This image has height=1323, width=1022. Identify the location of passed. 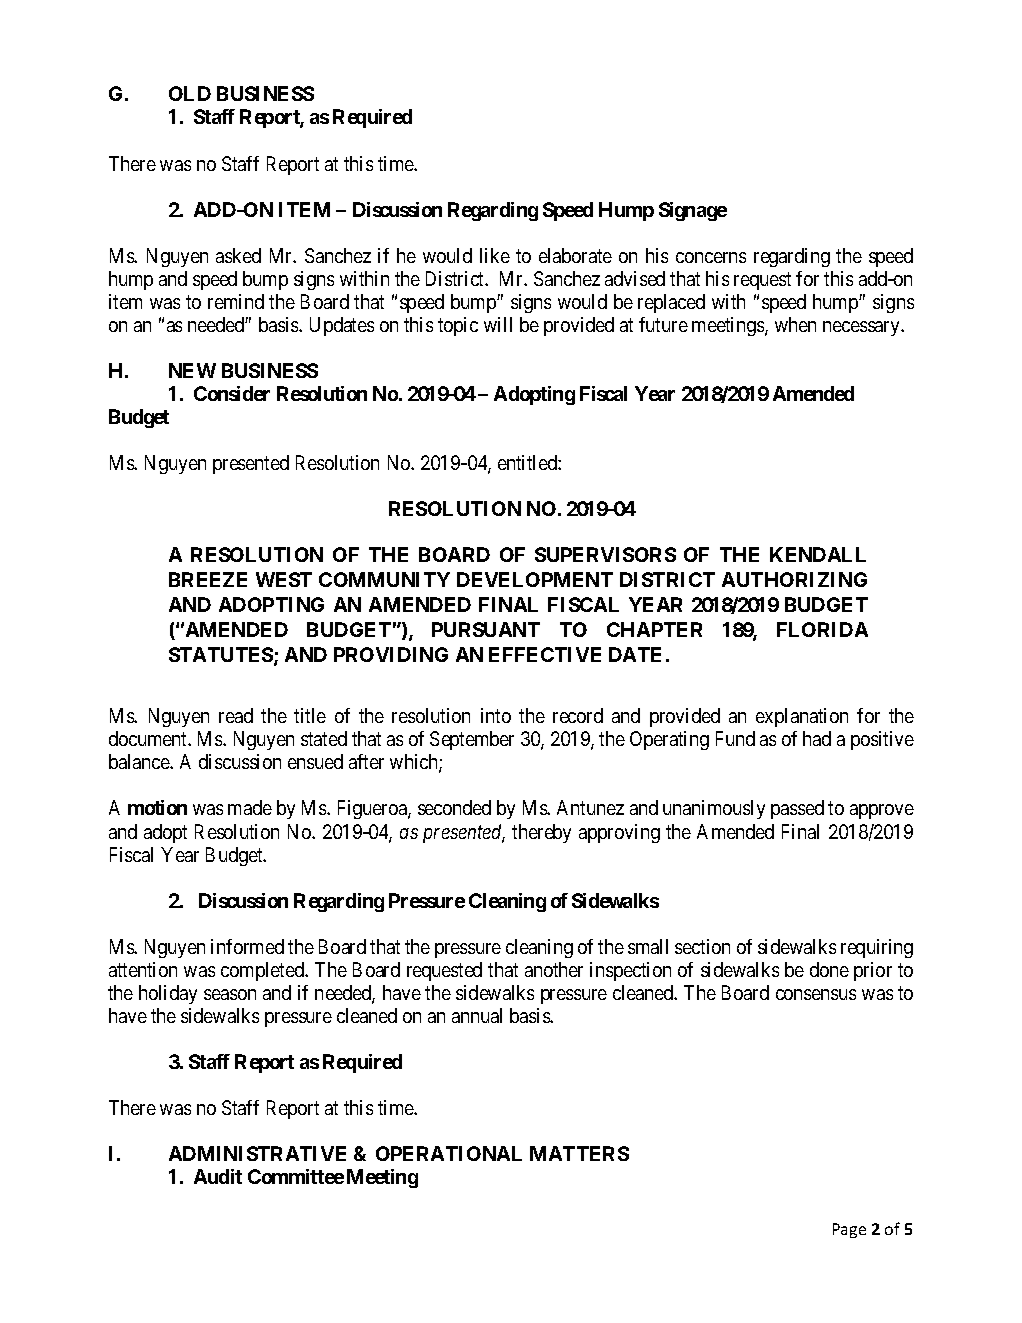
(797, 809).
